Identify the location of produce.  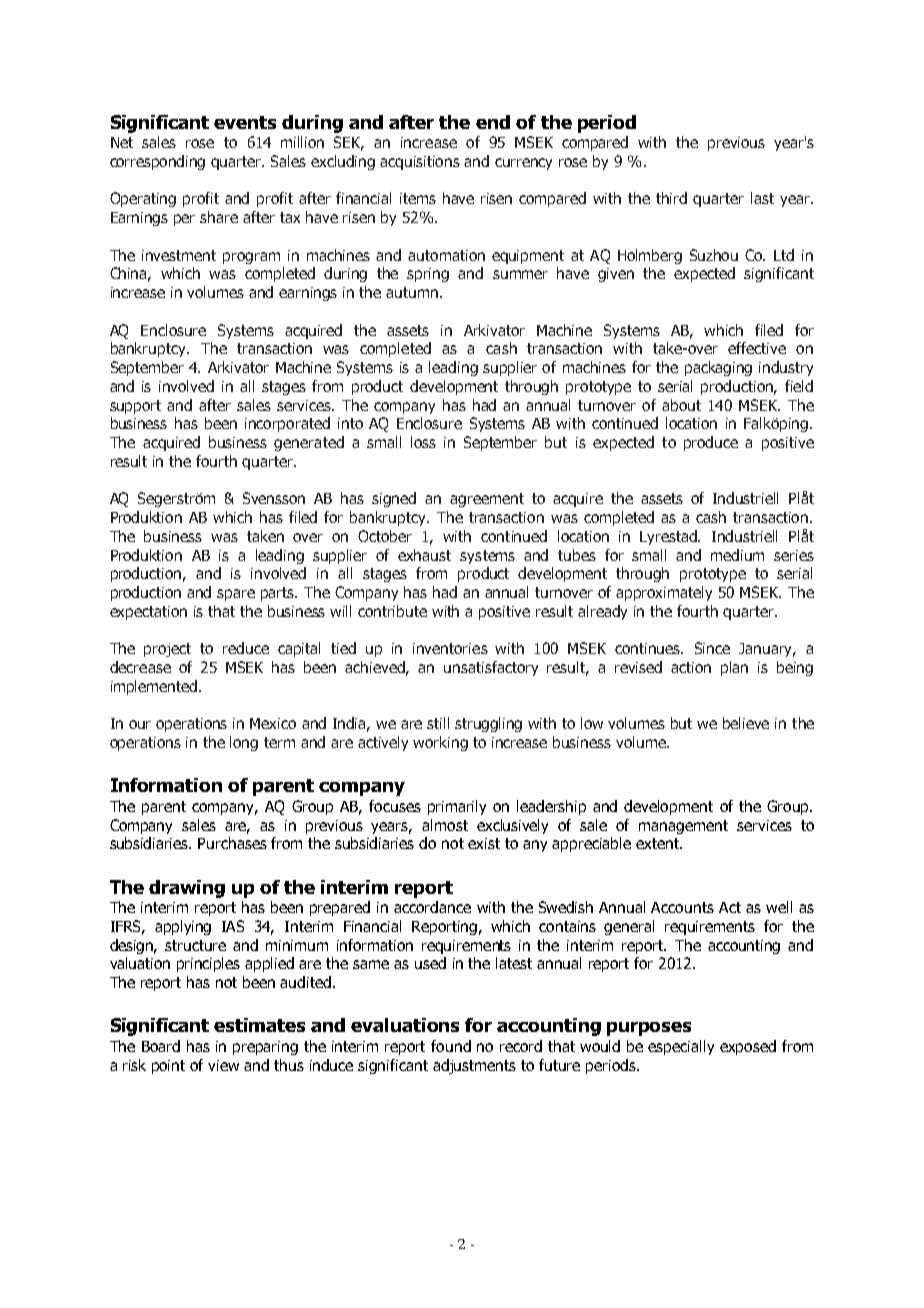
(711, 443).
